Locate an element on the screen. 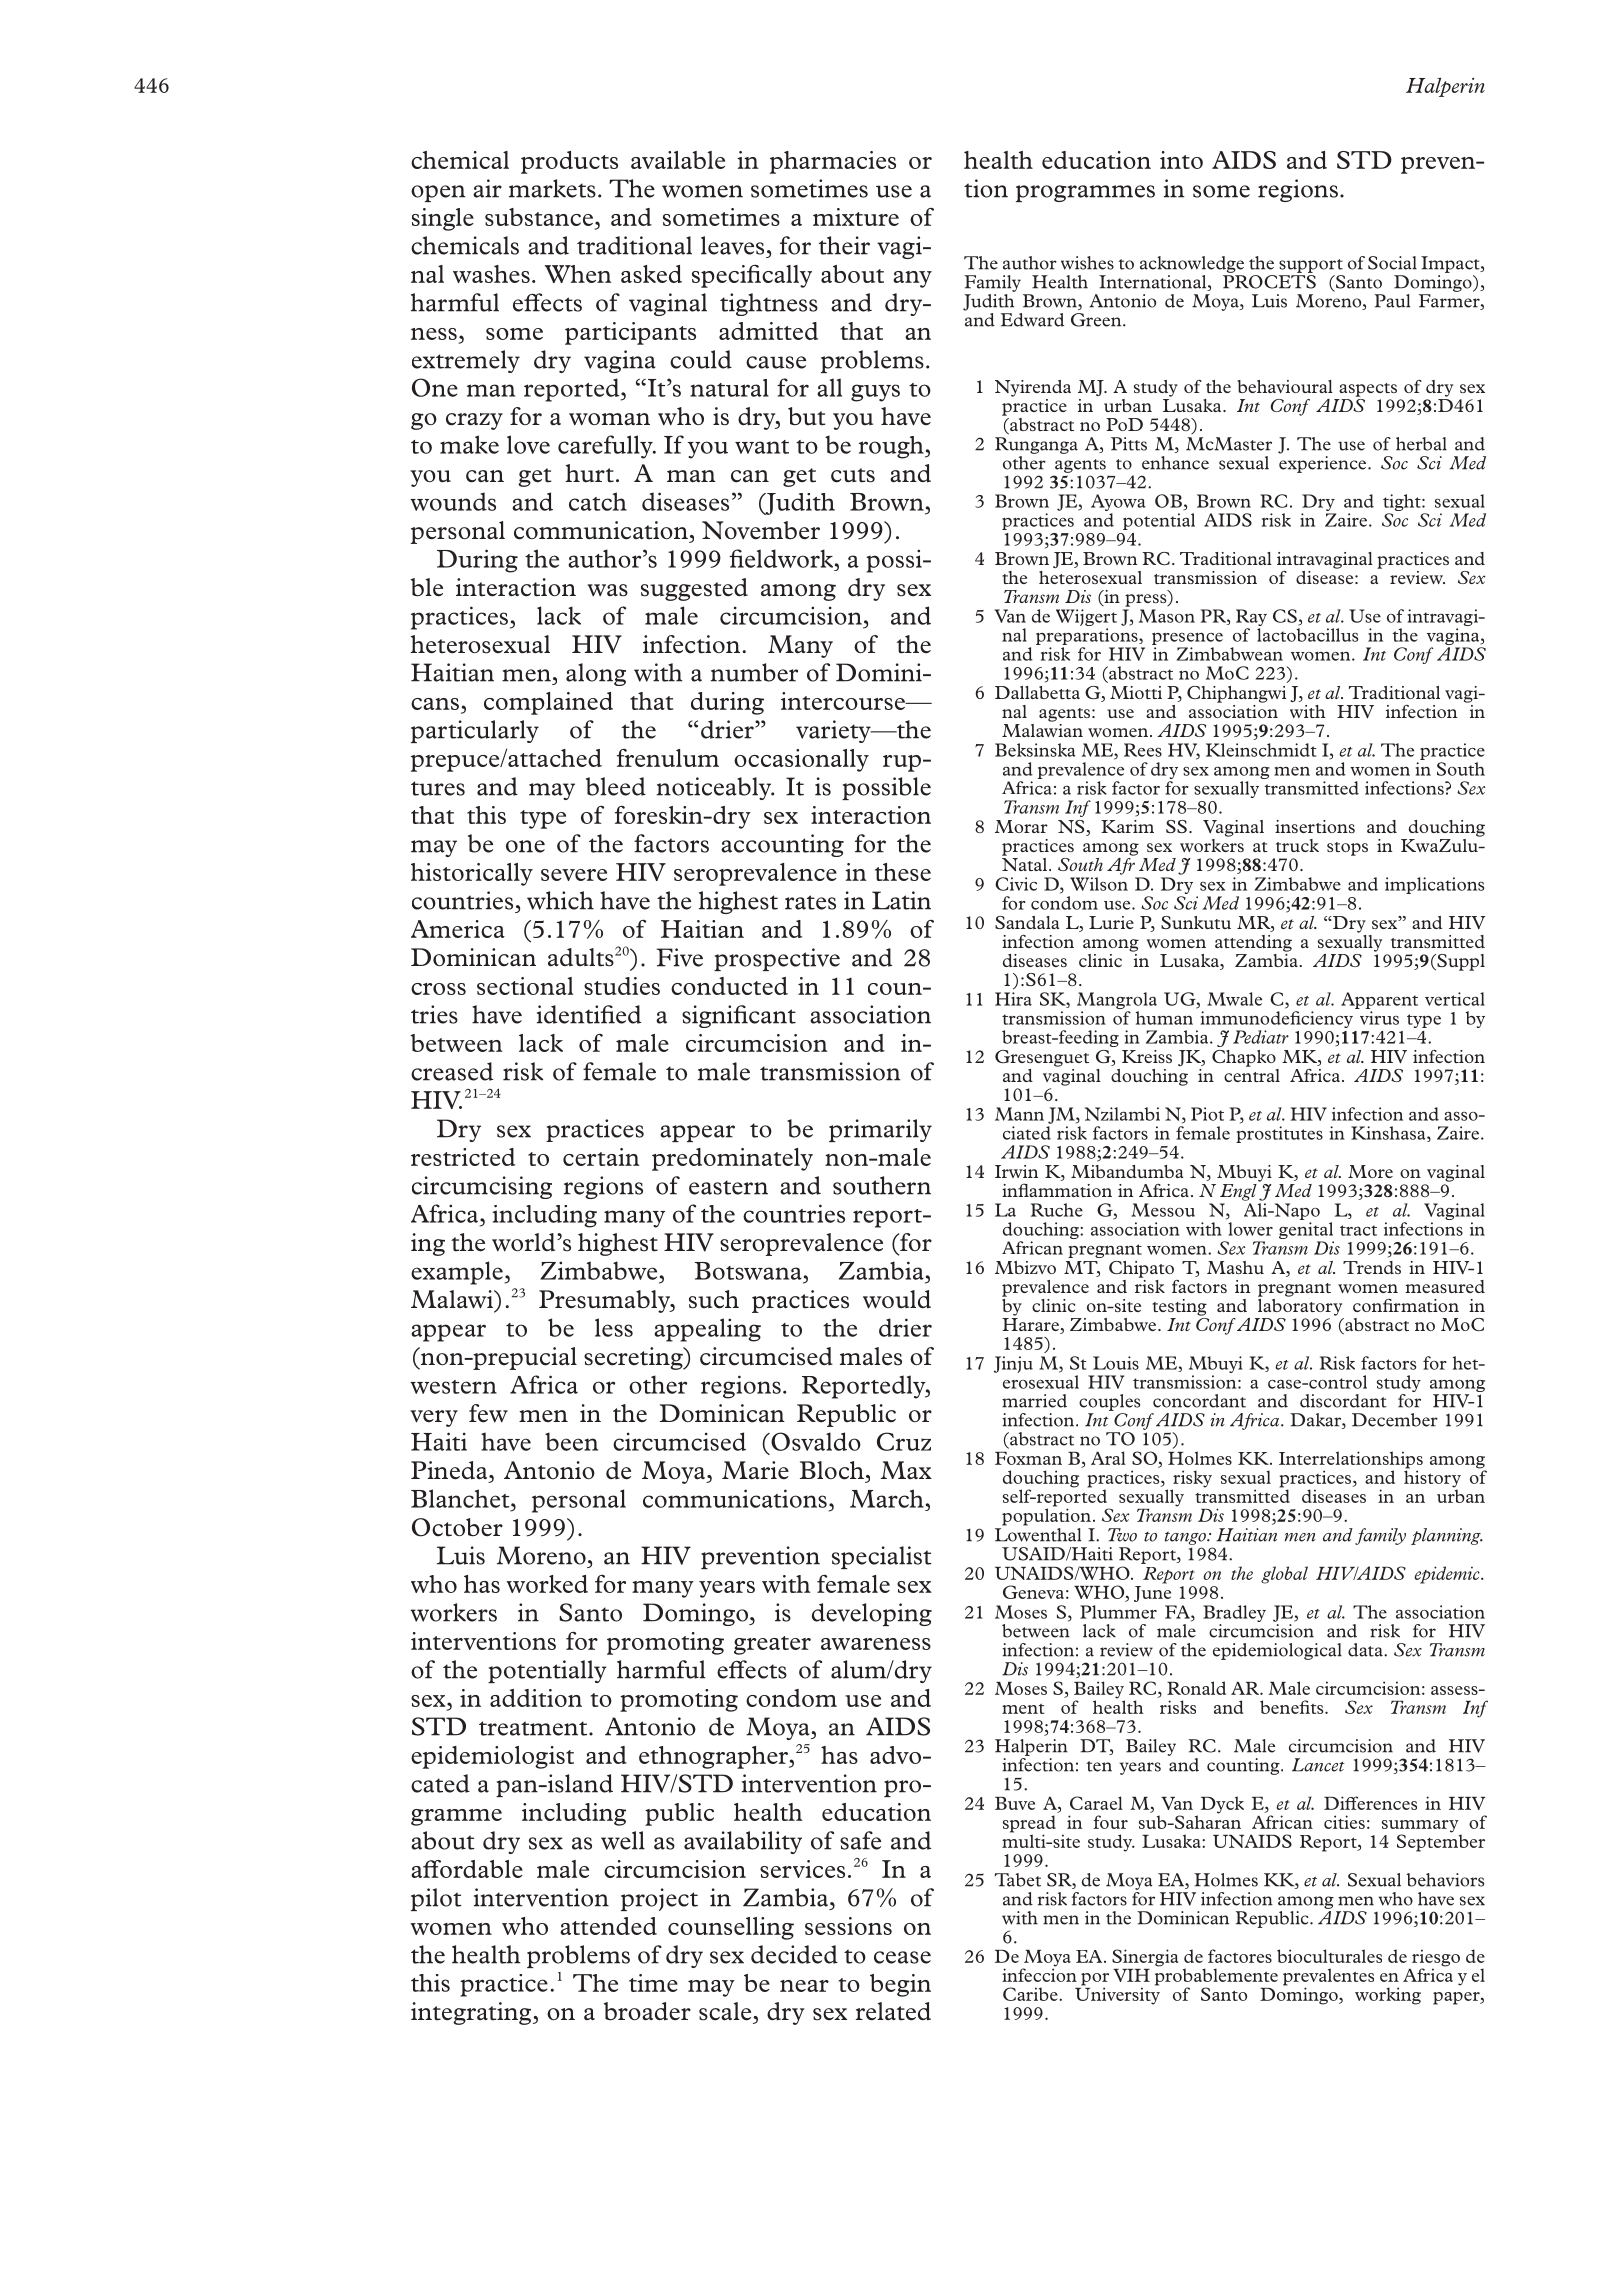  identified is located at coordinates (589, 1014).
